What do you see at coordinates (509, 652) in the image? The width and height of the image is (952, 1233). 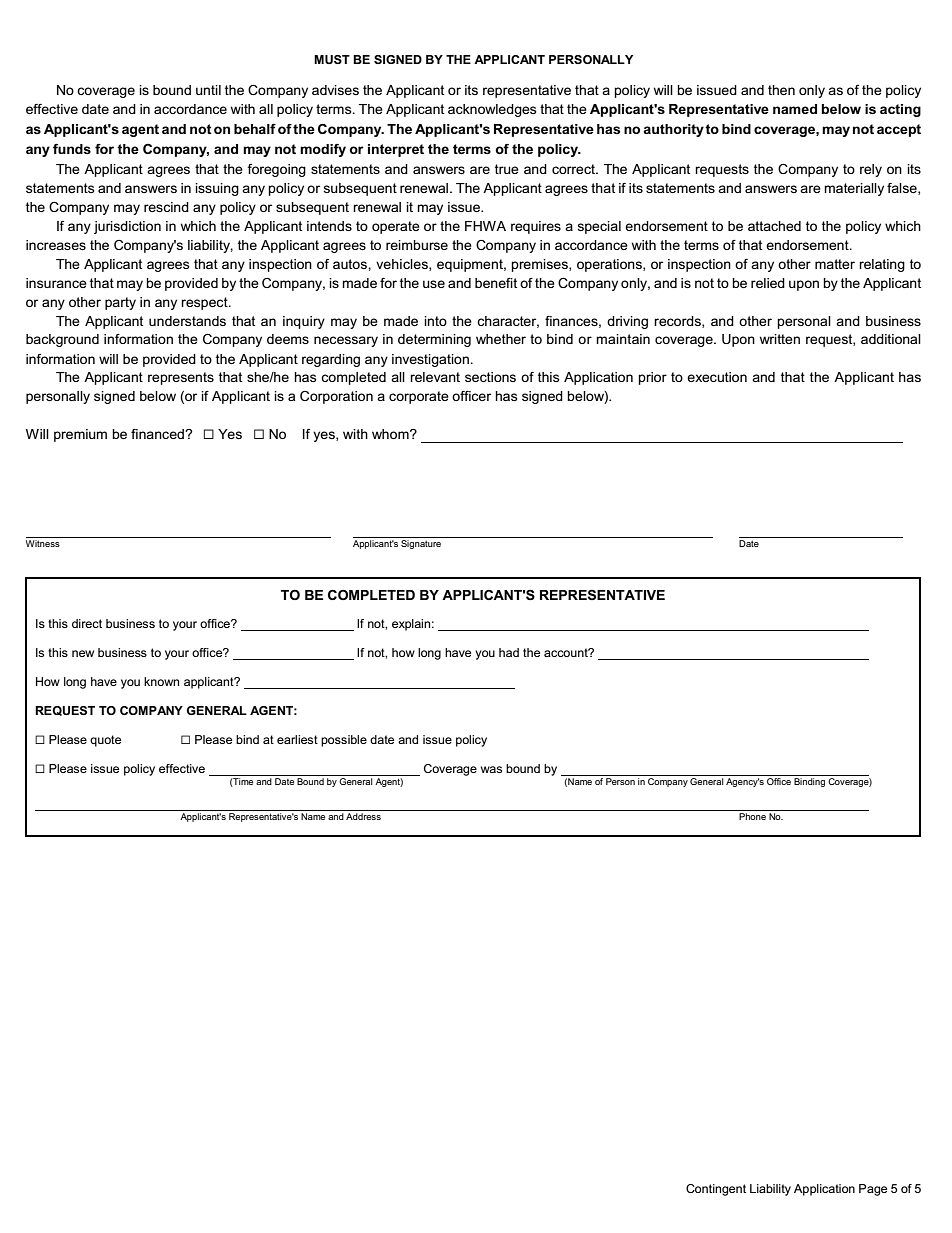 I see `had` at bounding box center [509, 652].
